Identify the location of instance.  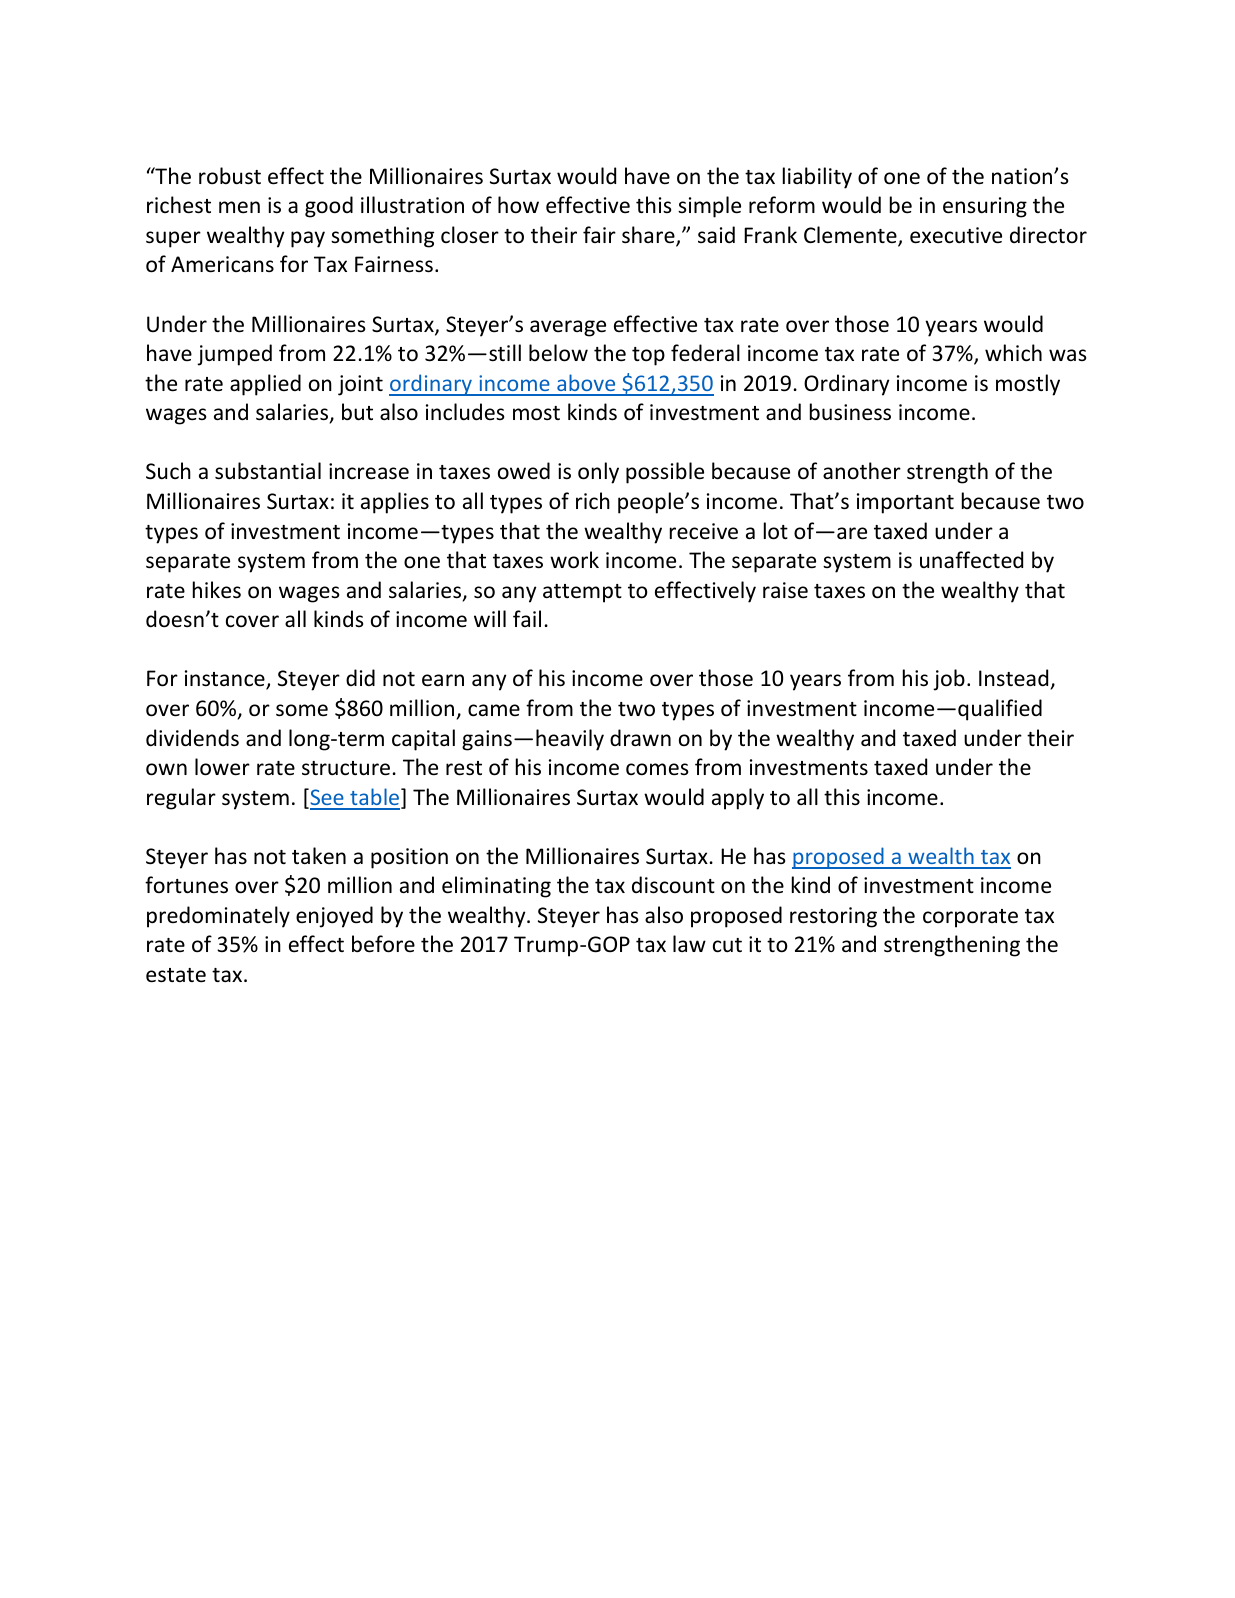
(226, 679).
